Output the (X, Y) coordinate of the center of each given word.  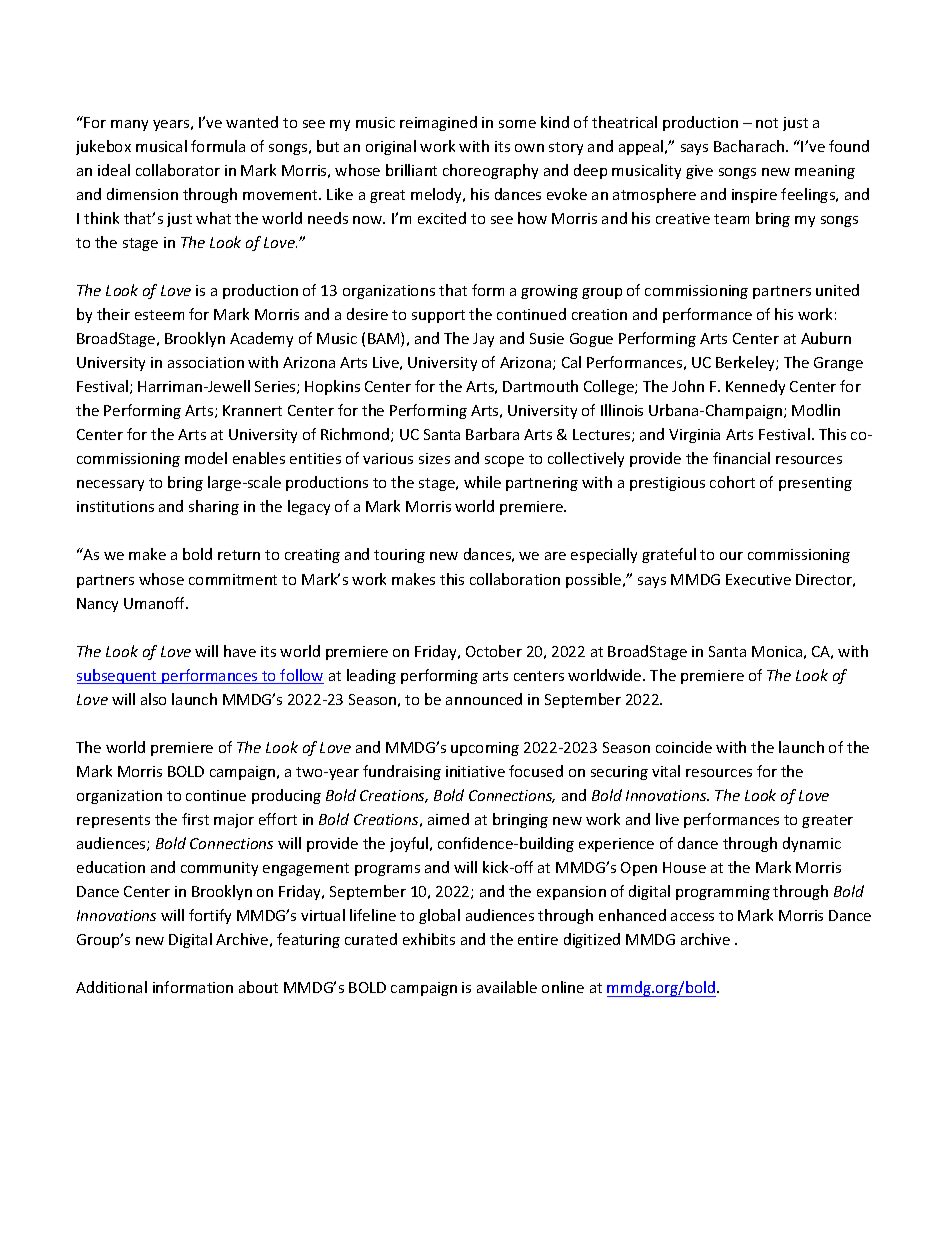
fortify (210, 916)
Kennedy (755, 387)
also (153, 699)
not (767, 123)
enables (259, 458)
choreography (490, 171)
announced (484, 699)
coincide (684, 747)
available (507, 987)
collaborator (178, 170)
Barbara (492, 434)
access (692, 917)
